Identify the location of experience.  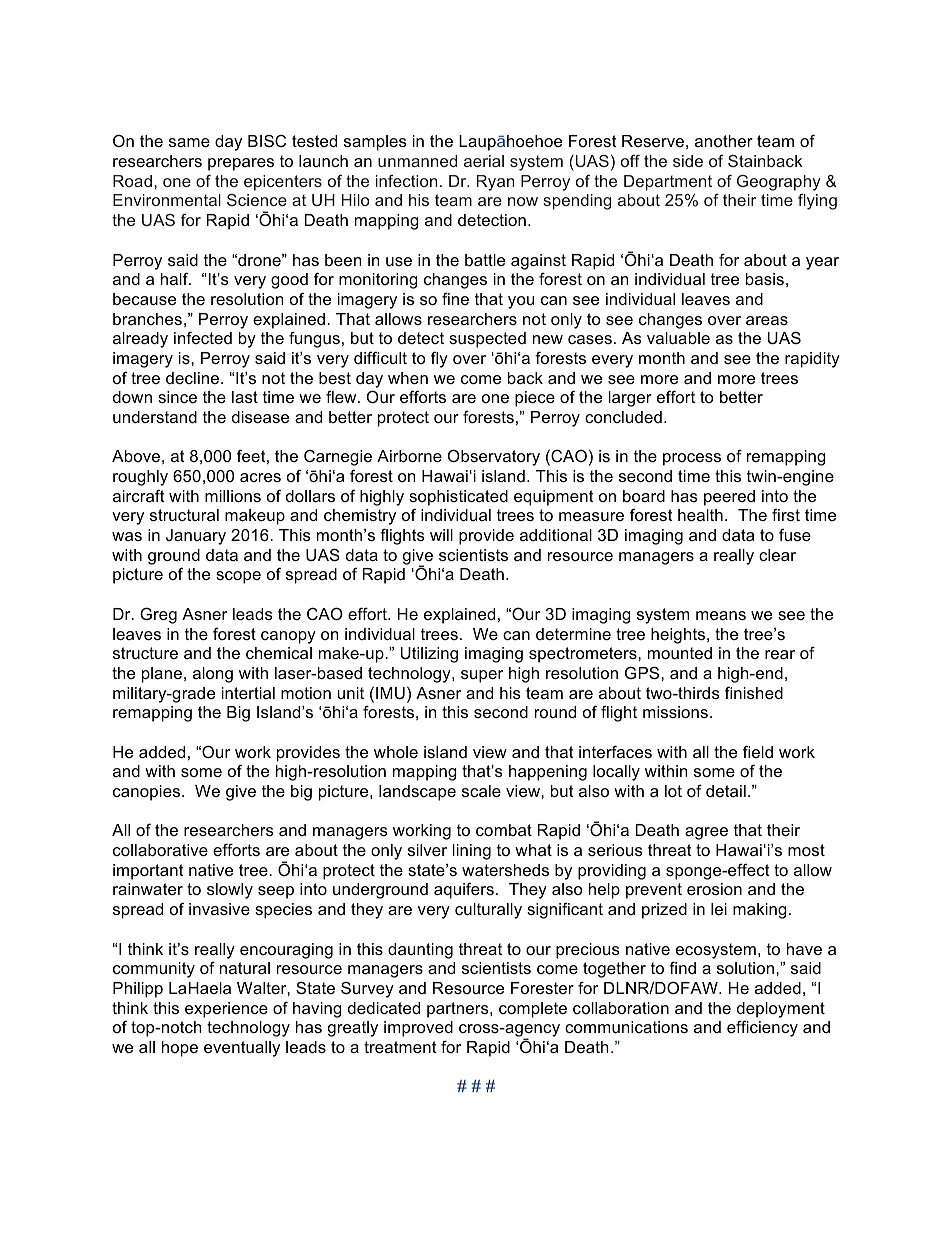
(226, 1010).
